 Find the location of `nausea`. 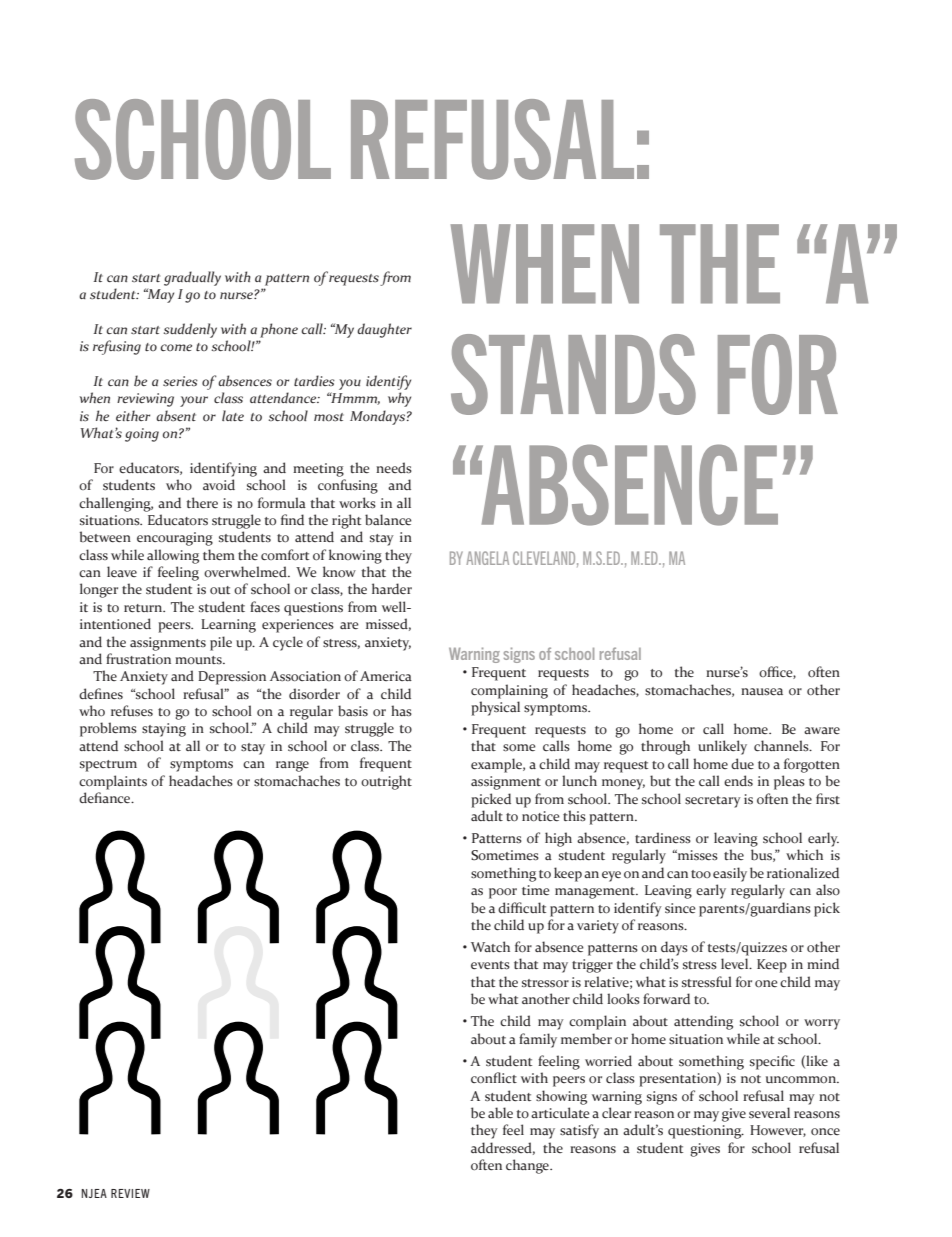

nausea is located at coordinates (762, 692).
